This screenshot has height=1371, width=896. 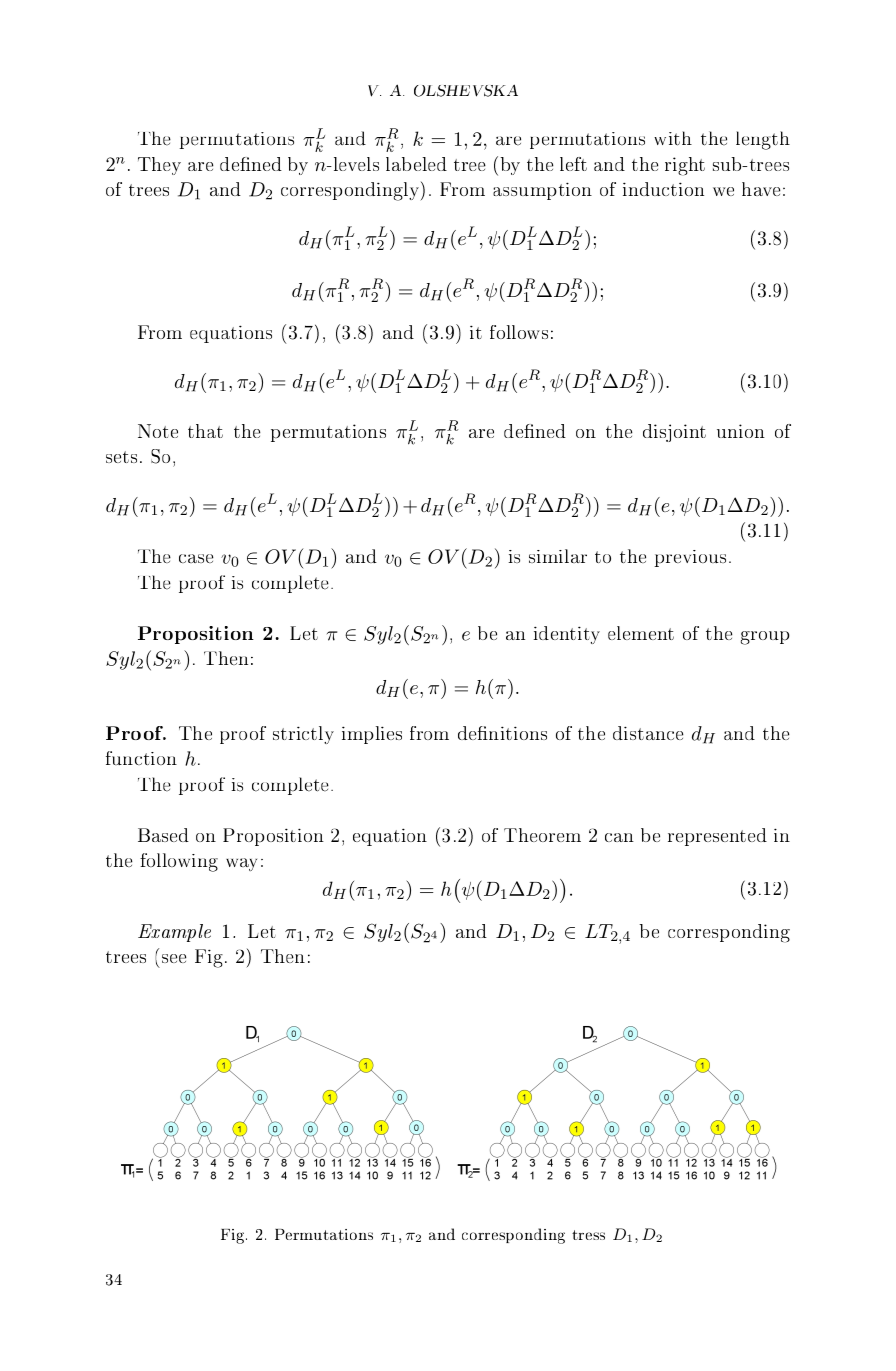 I want to click on tress, so click(x=588, y=1235).
